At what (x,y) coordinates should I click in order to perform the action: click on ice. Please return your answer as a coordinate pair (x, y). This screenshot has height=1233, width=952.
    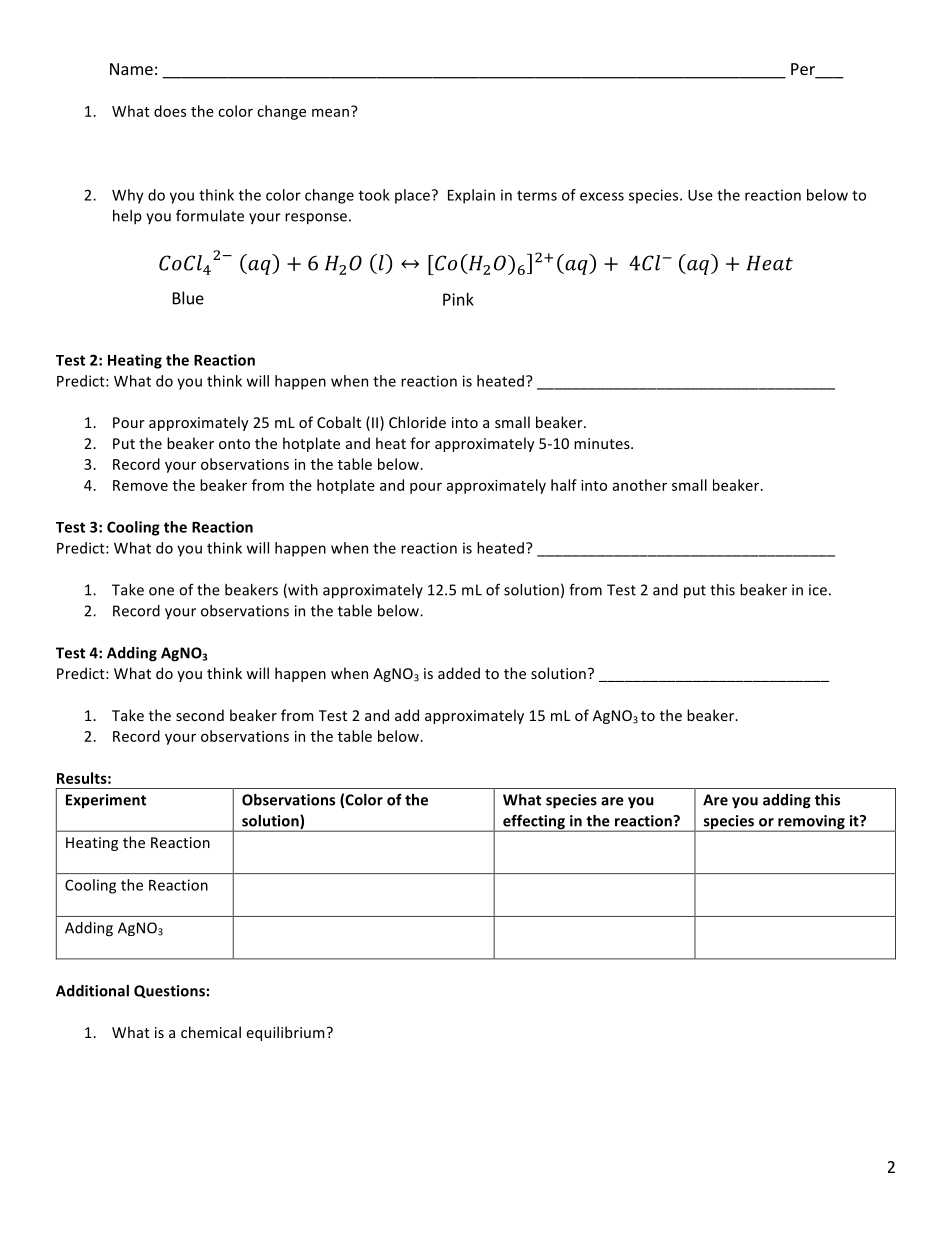
    Looking at the image, I should click on (818, 590).
